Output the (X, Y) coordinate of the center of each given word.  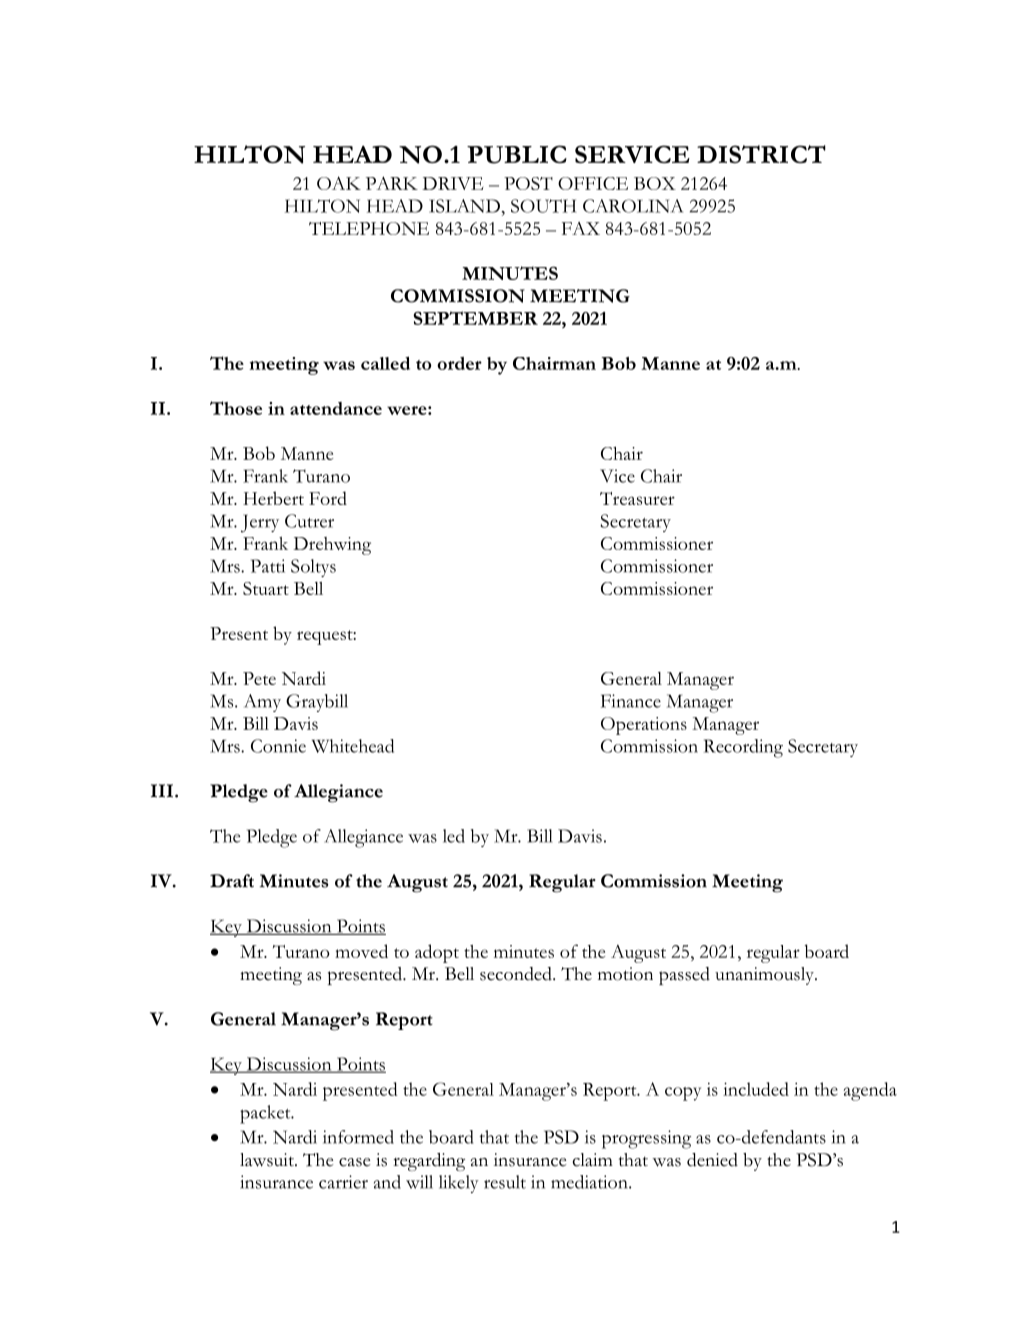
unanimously (765, 976)
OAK (339, 183)
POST (528, 183)
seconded (517, 974)
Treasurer (637, 498)
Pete (259, 678)
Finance (631, 701)
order (459, 363)
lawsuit (268, 1160)
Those (236, 408)
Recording (743, 748)
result (505, 1182)
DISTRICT (761, 154)
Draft (232, 881)
